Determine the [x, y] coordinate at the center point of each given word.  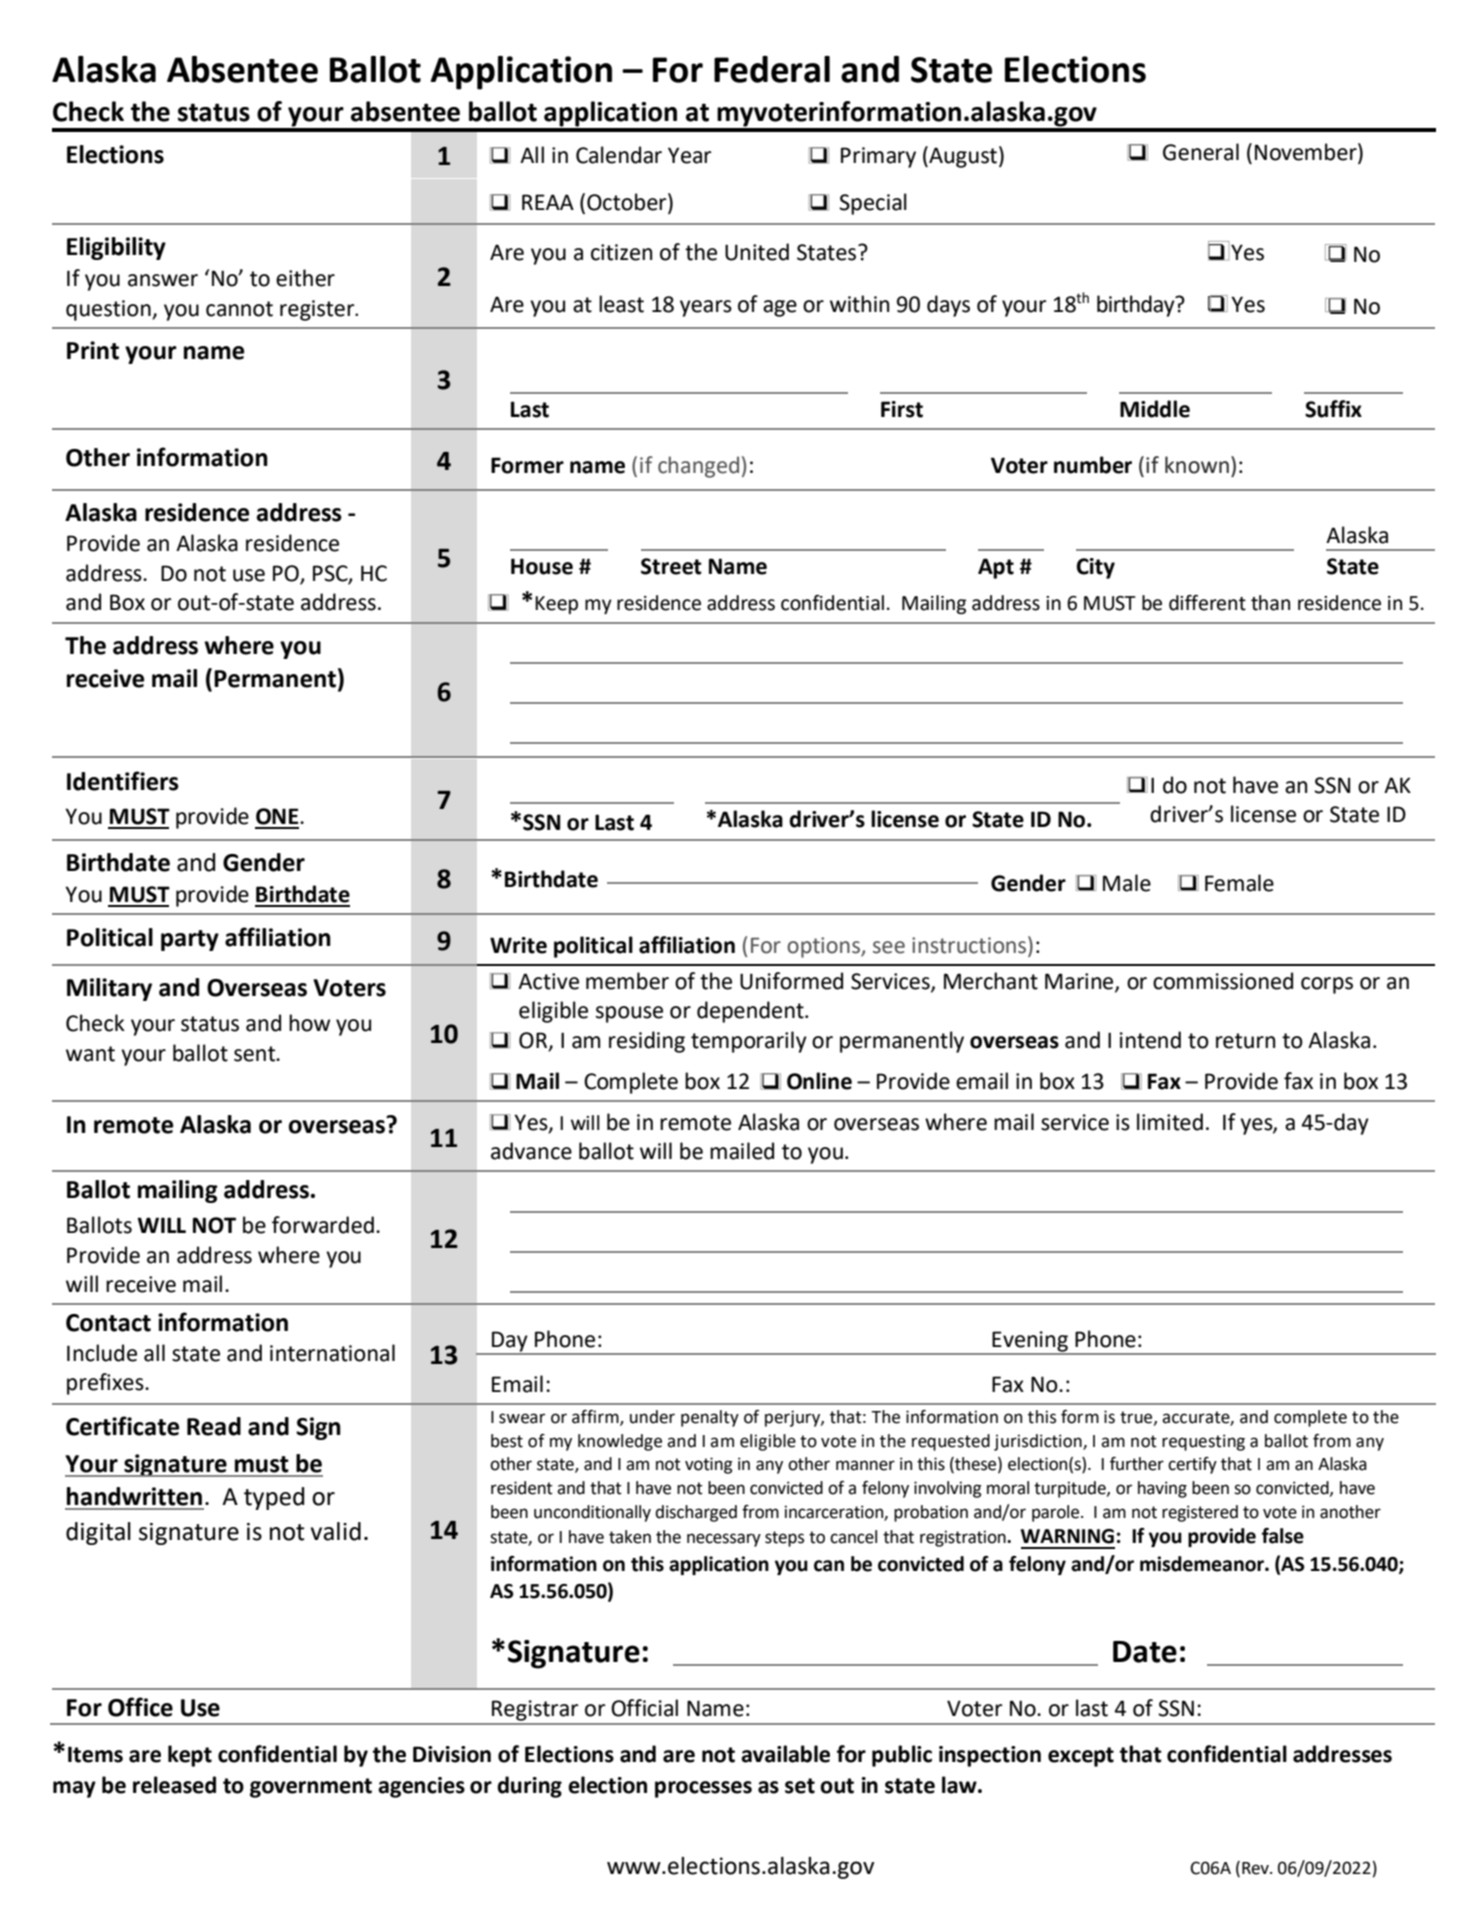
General [1201, 152]
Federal [772, 69]
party [190, 940]
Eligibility [116, 248]
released [174, 1785]
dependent [751, 1012]
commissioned [1223, 981]
